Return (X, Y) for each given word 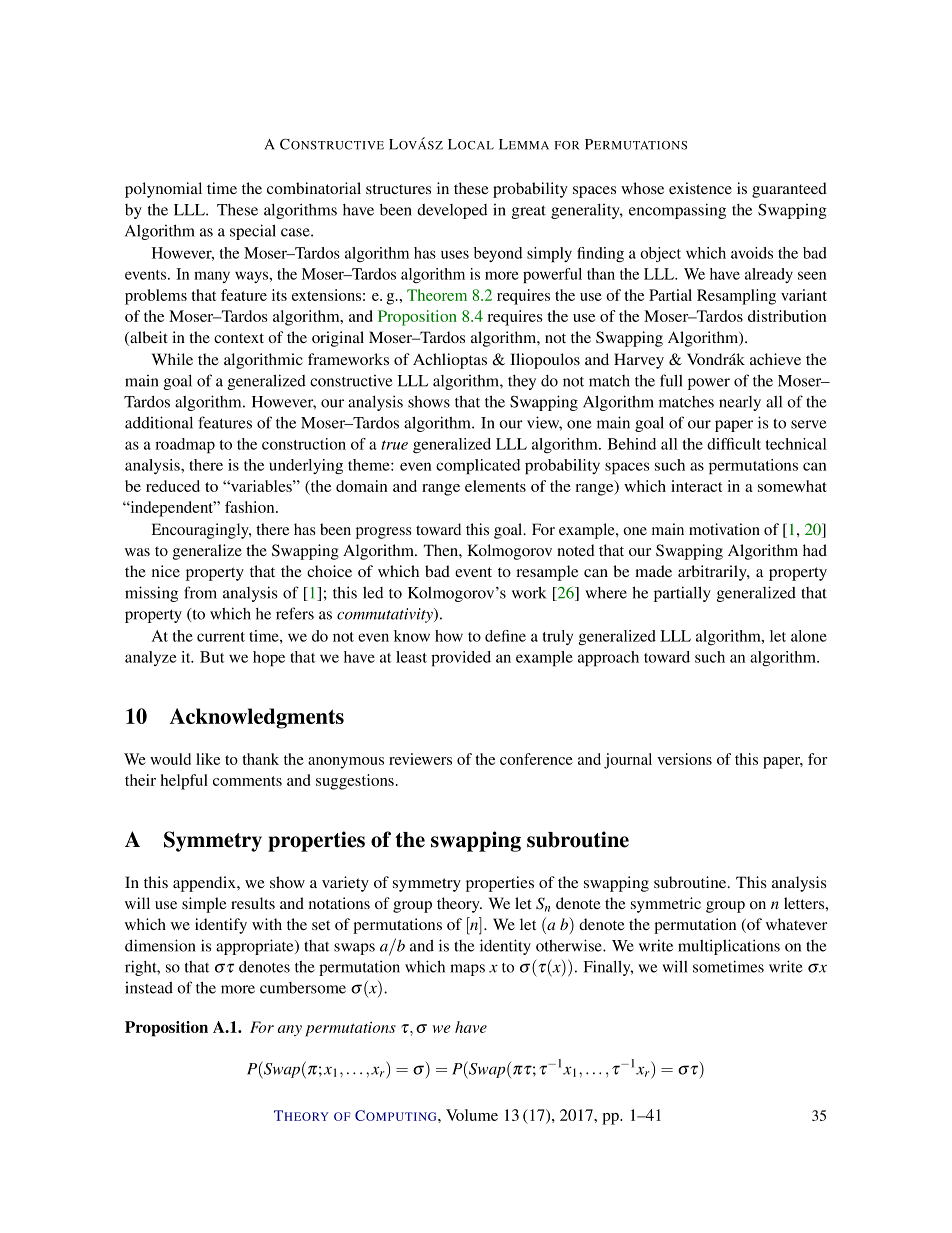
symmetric (666, 905)
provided (461, 658)
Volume (472, 1115)
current (221, 637)
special (253, 232)
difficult (734, 444)
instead (149, 988)
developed (452, 211)
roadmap (185, 445)
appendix (205, 884)
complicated (478, 466)
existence (700, 188)
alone (809, 636)
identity (505, 947)
